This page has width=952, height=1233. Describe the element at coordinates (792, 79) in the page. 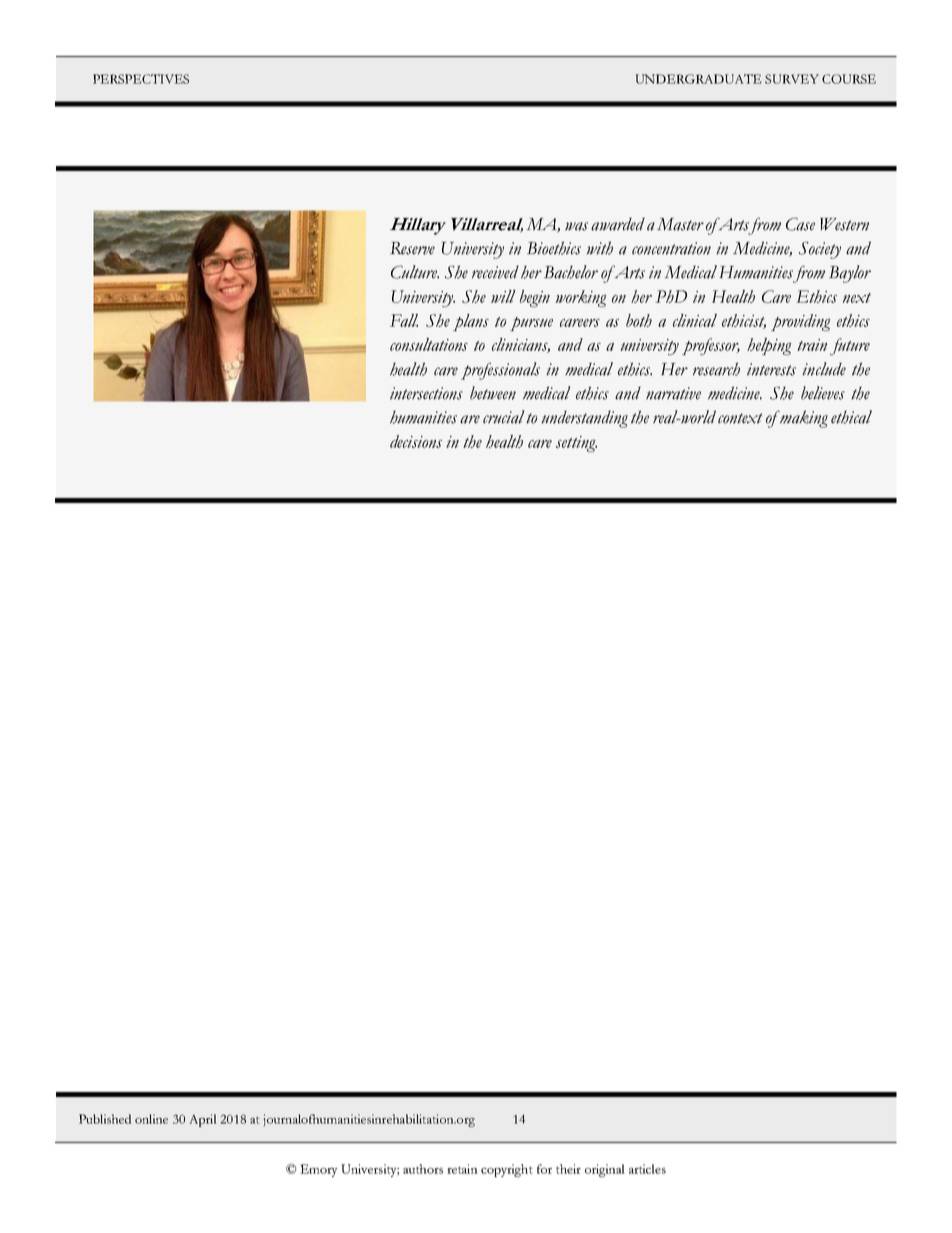

I see `SURVEY` at that location.
